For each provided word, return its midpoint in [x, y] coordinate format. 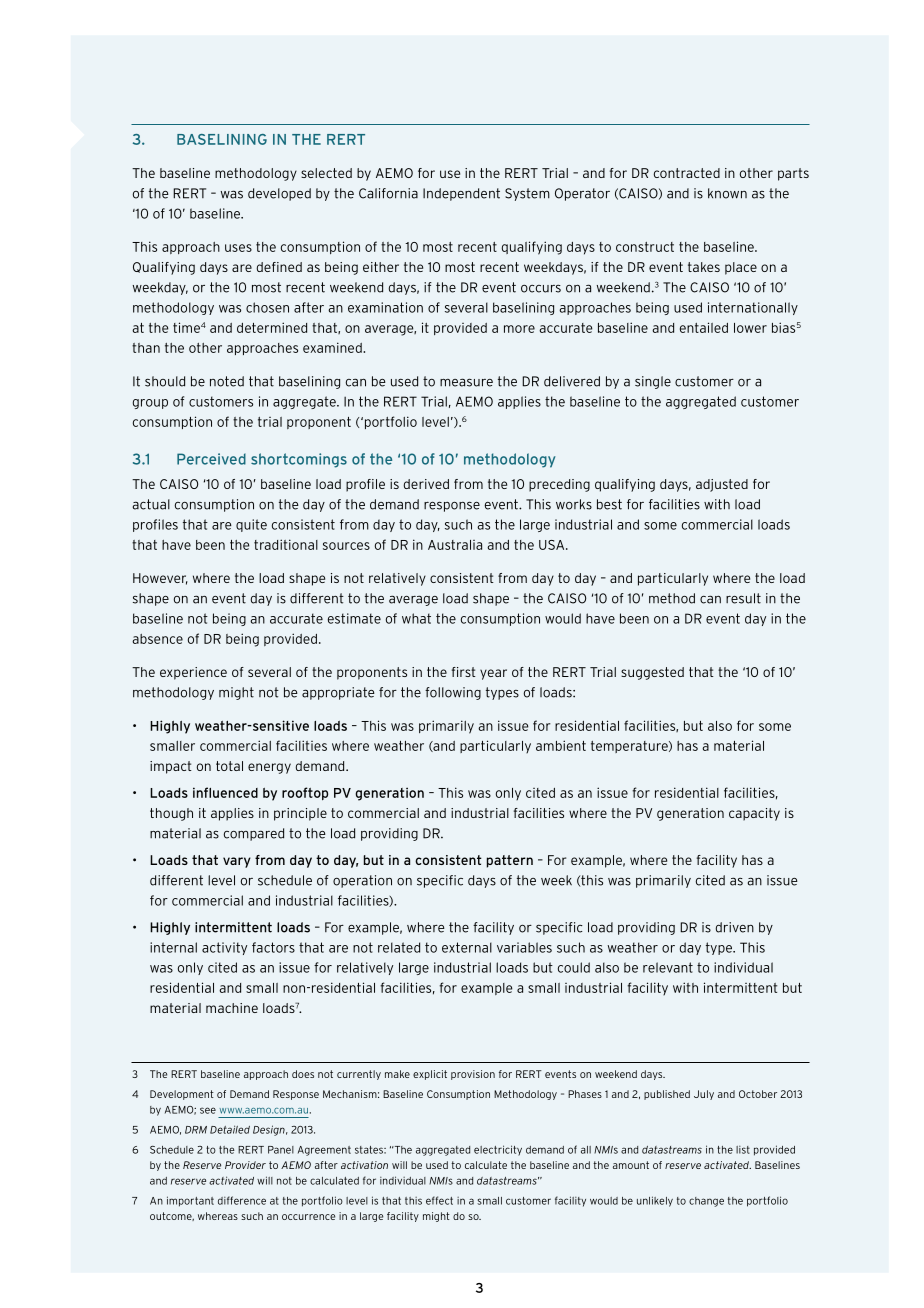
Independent [461, 194]
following [453, 693]
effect [439, 1200]
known [727, 193]
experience [193, 673]
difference [242, 1200]
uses [238, 248]
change [706, 1202]
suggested [652, 673]
